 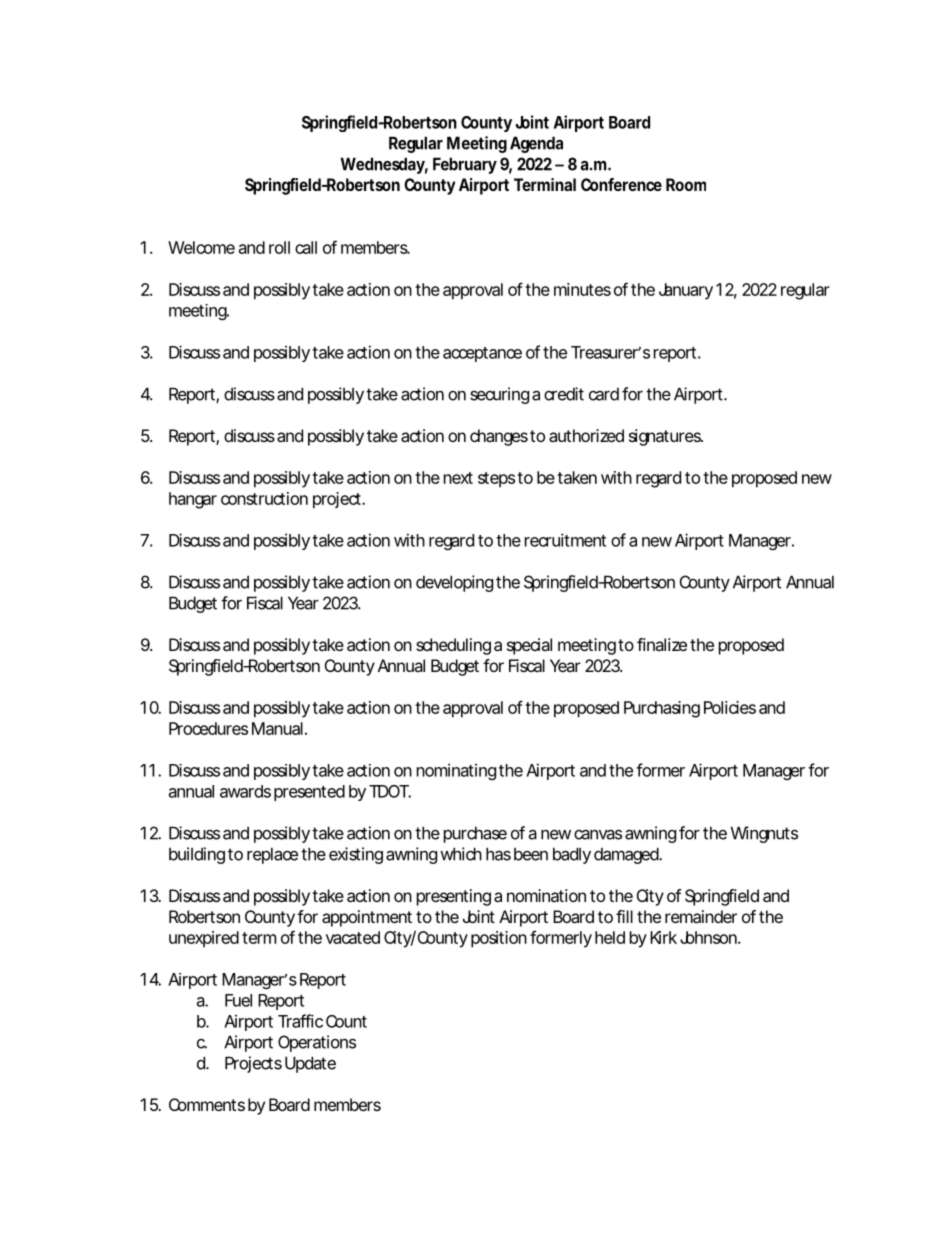 I want to click on steps, so click(x=496, y=480).
